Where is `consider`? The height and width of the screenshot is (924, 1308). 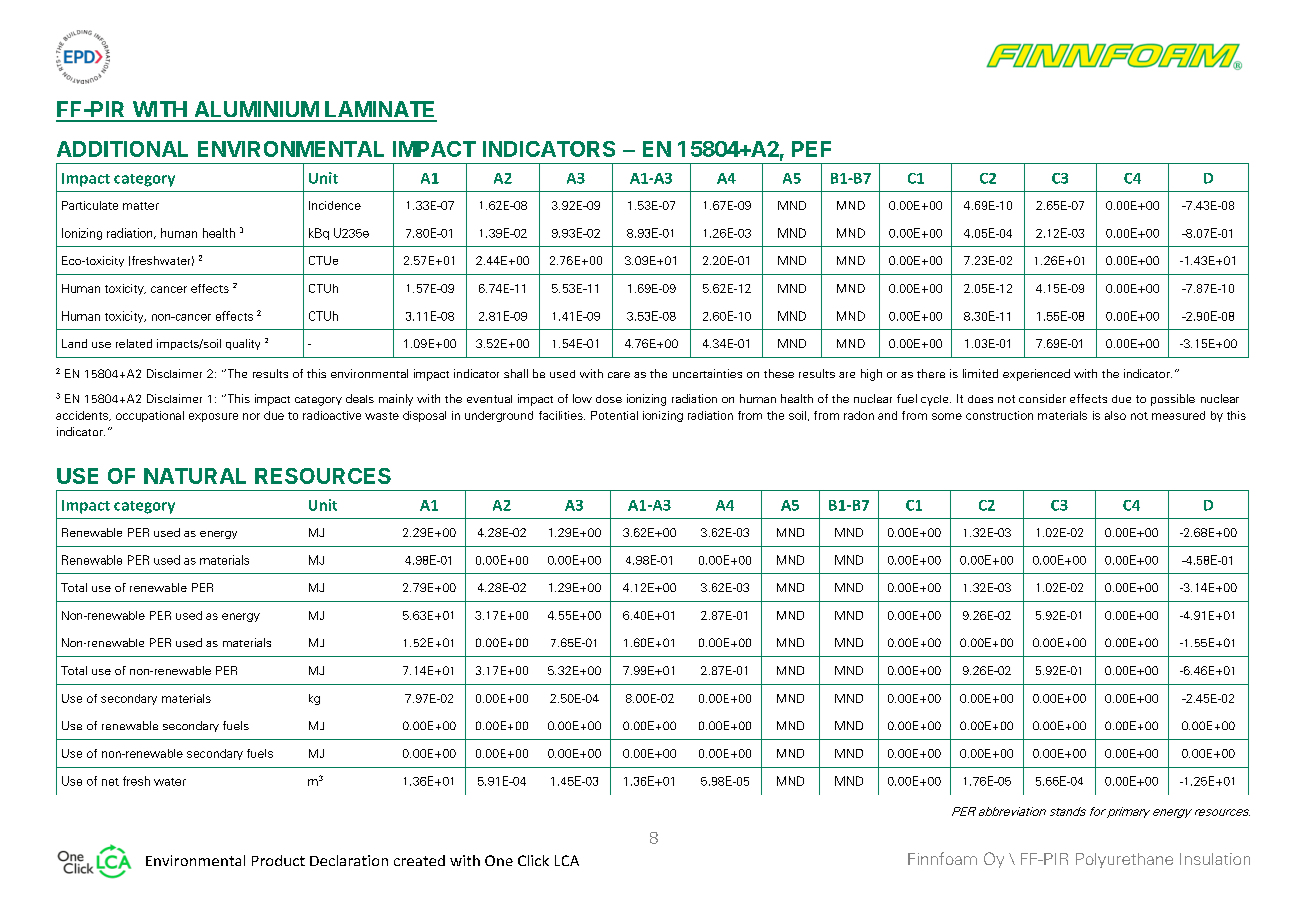 consider is located at coordinates (1042, 398).
